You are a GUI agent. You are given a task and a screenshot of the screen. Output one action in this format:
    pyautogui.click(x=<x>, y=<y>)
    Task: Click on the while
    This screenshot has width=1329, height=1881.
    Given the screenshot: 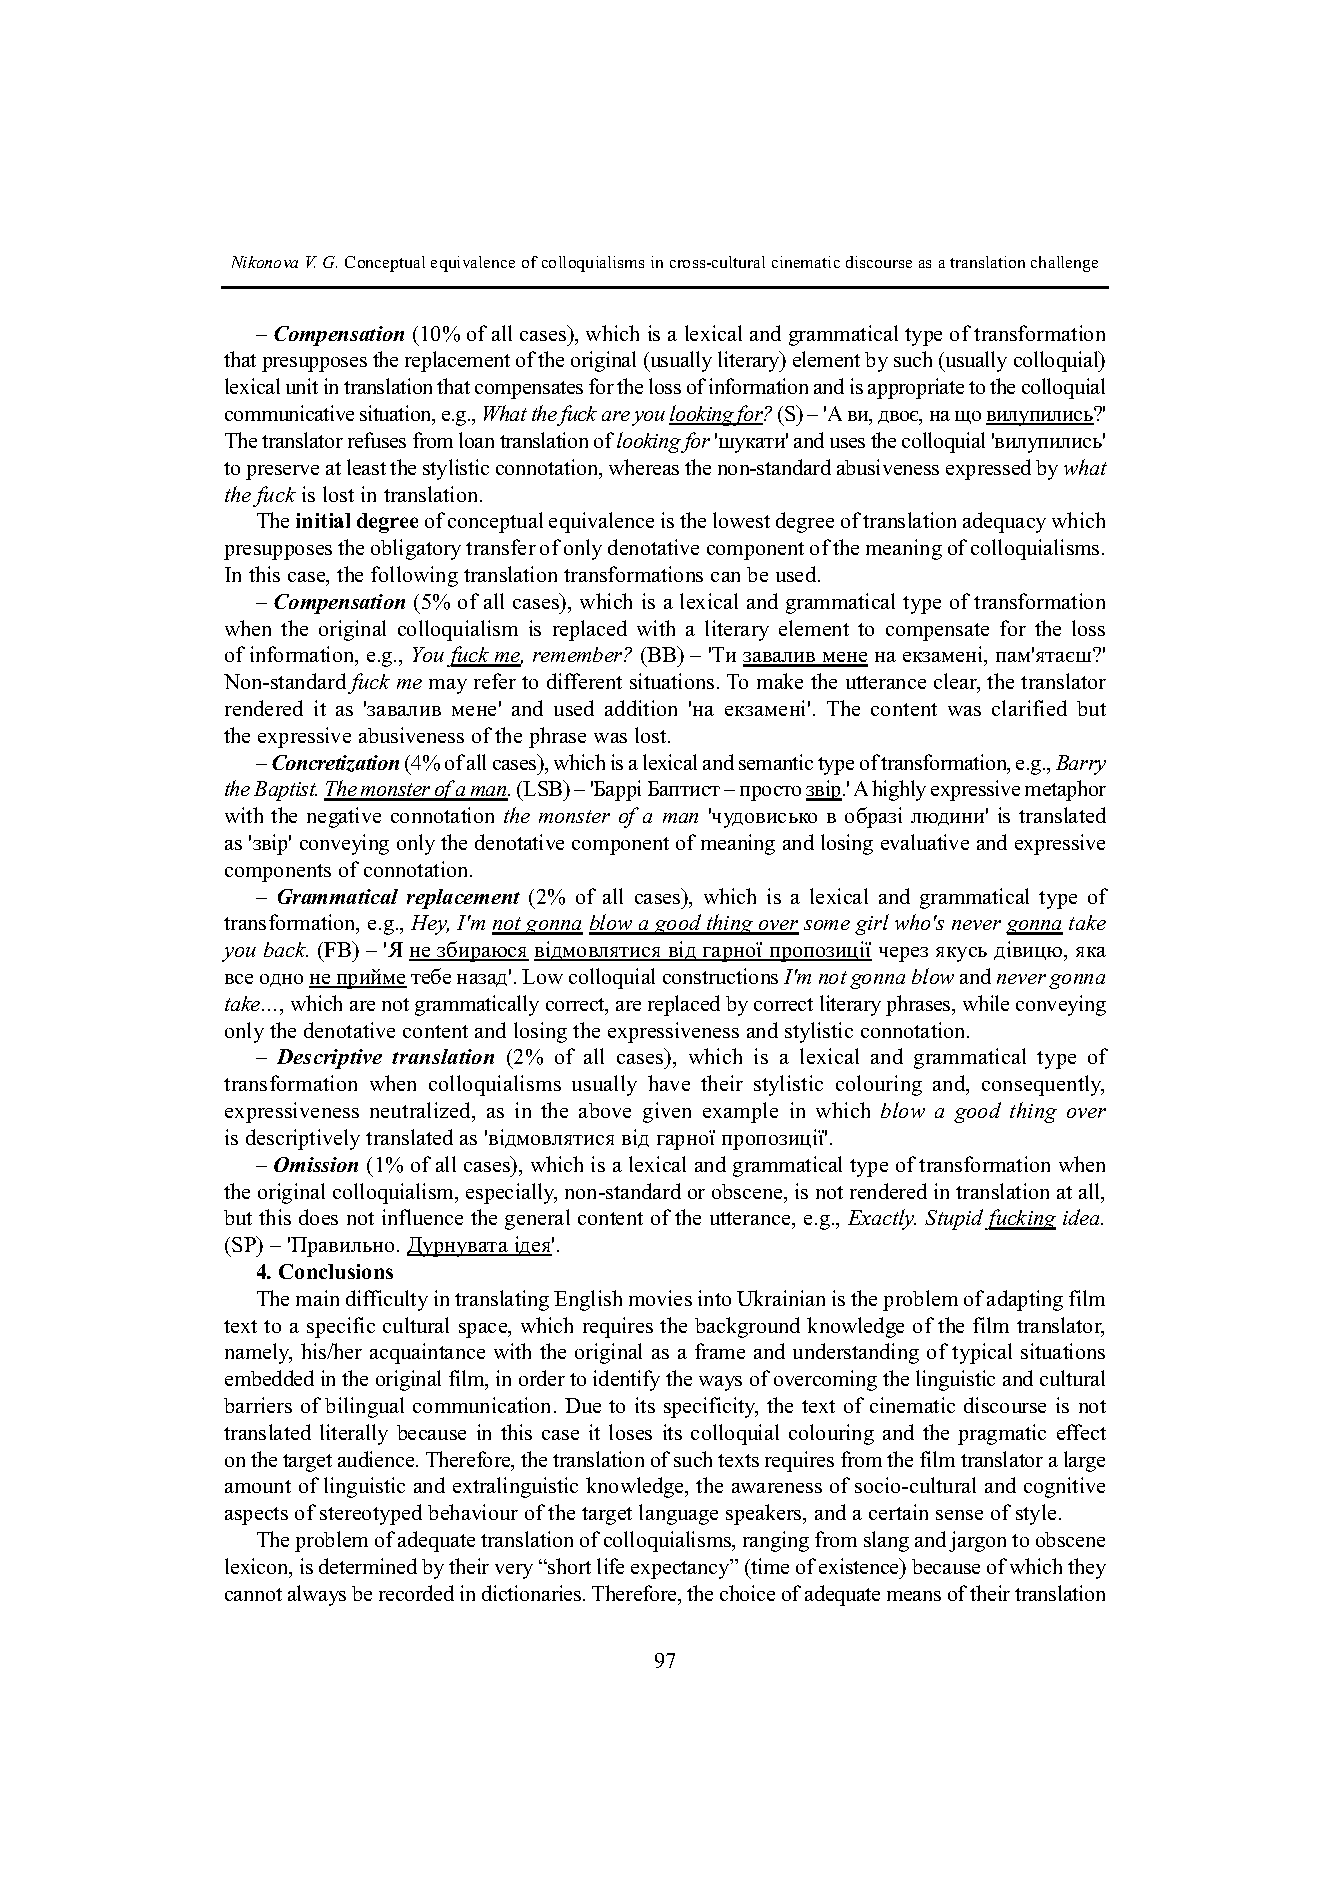 What is the action you would take?
    pyautogui.click(x=986, y=1003)
